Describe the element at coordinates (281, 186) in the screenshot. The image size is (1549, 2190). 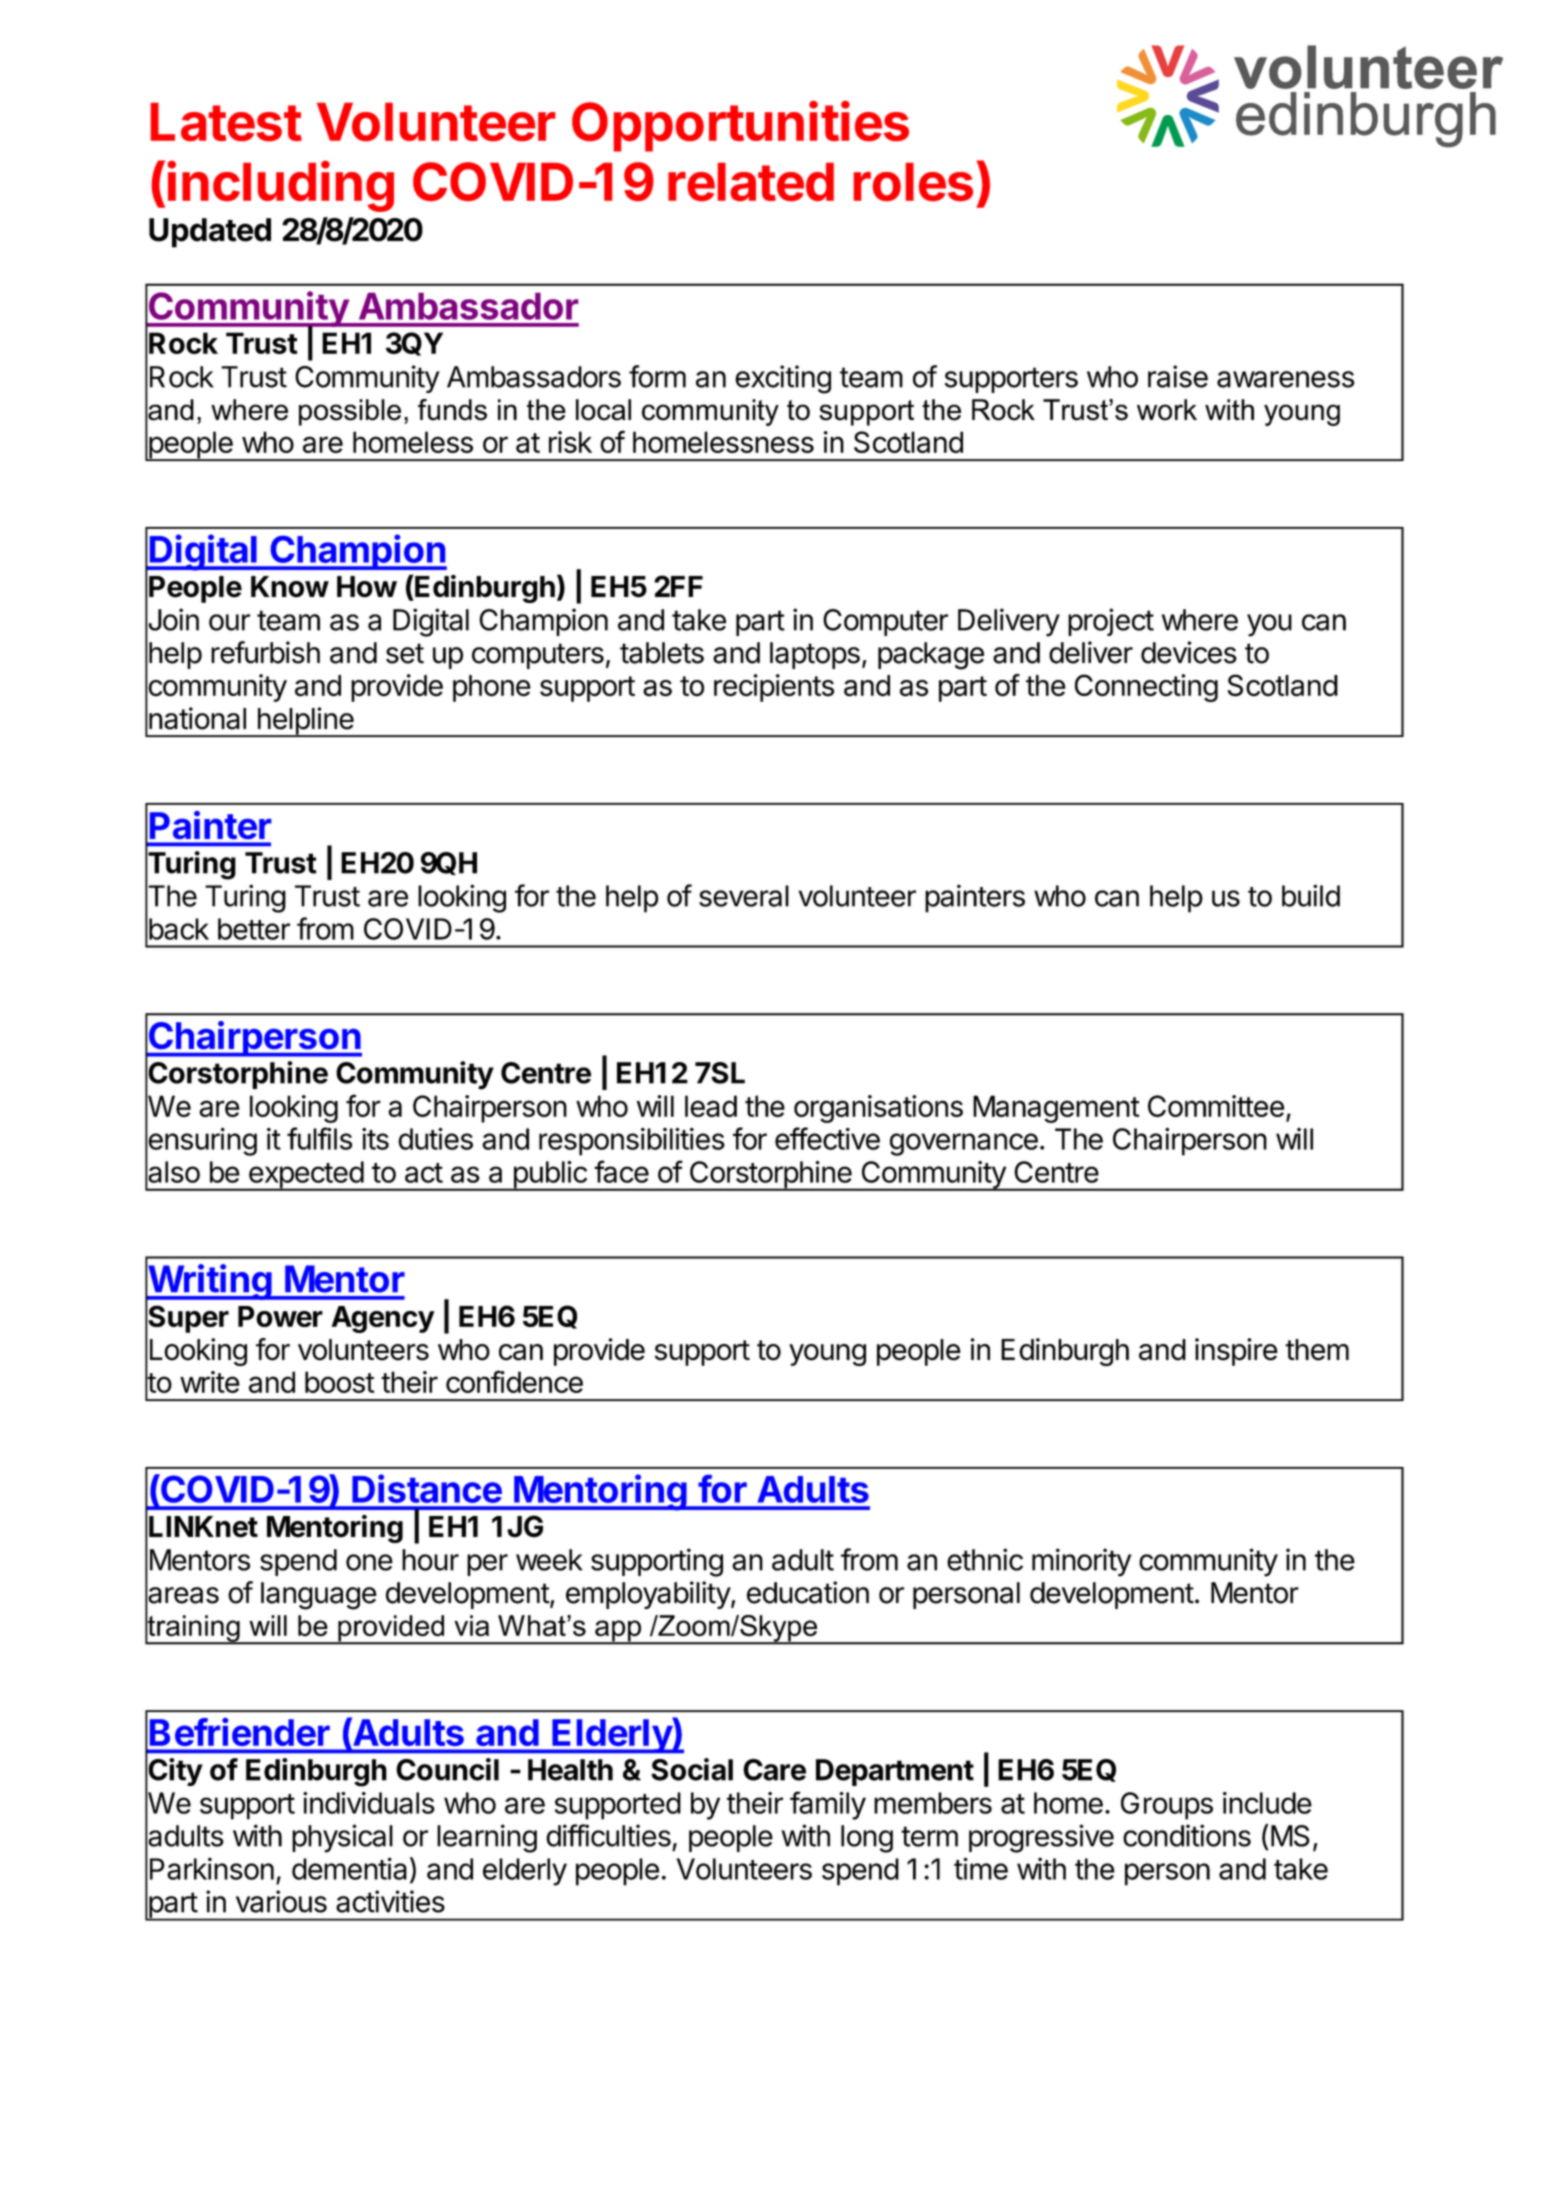
I see `including` at that location.
